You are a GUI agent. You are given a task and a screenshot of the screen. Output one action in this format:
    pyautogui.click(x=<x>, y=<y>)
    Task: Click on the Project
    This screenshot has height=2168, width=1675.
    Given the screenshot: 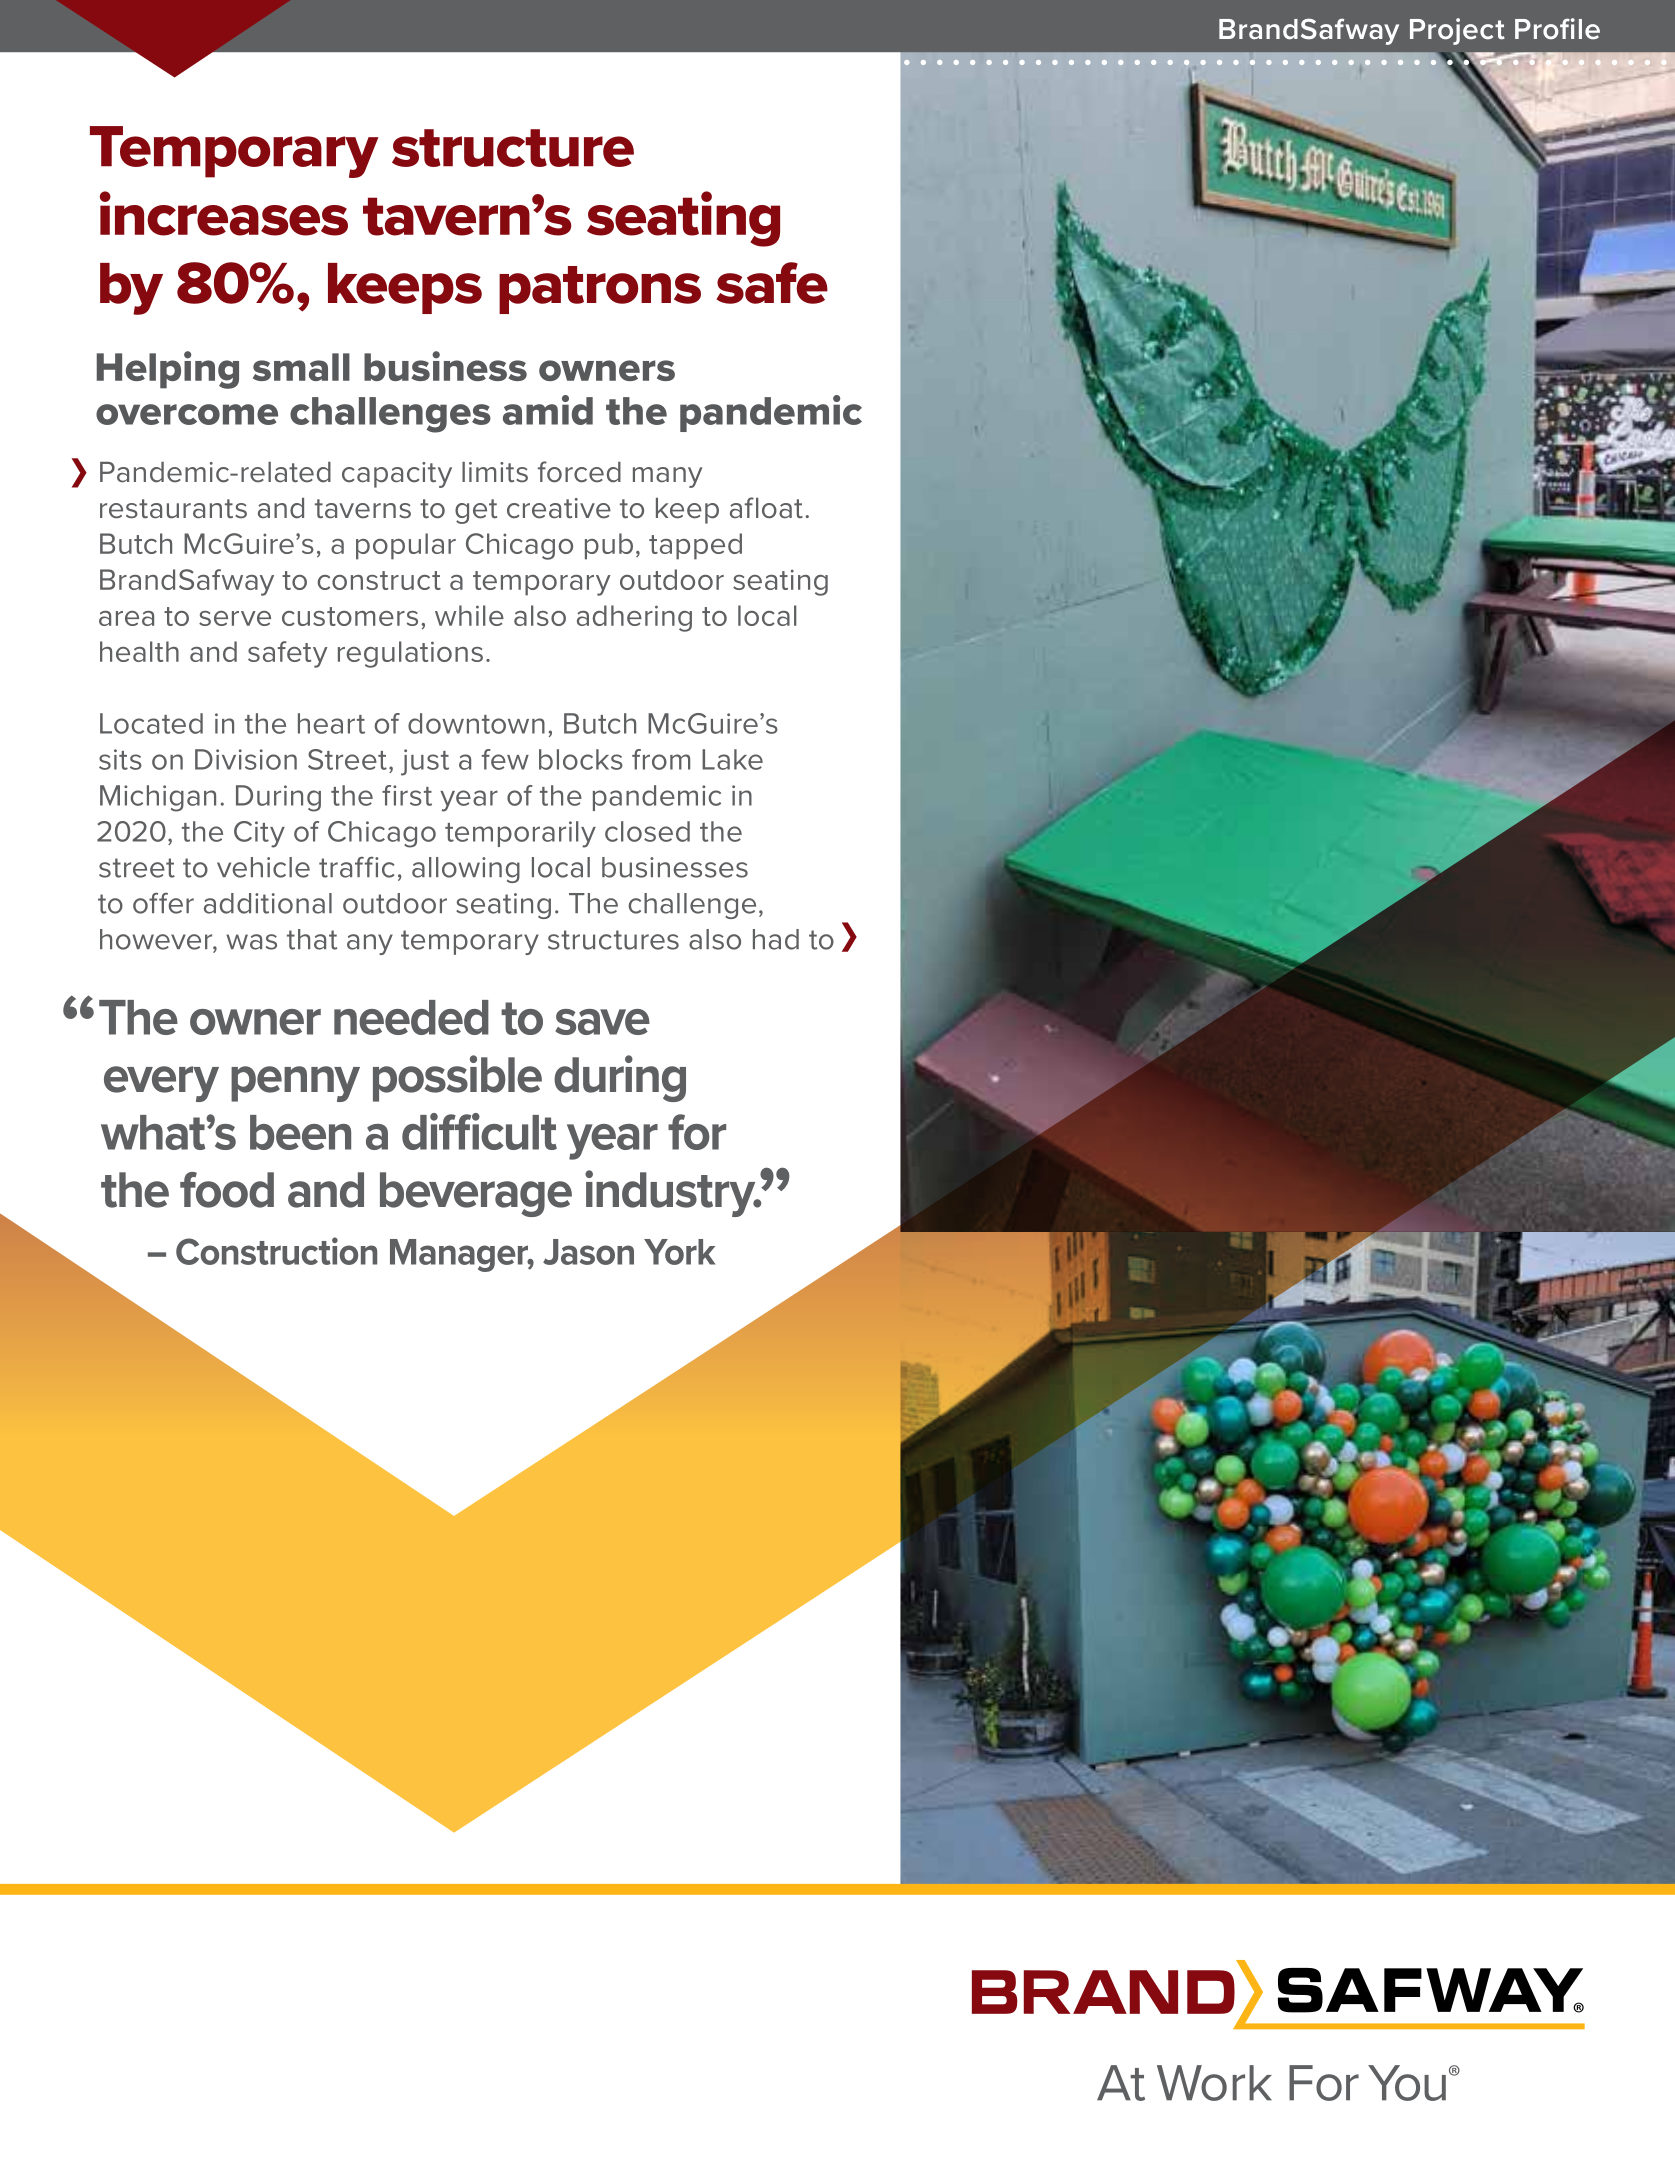 What is the action you would take?
    pyautogui.click(x=1457, y=31)
